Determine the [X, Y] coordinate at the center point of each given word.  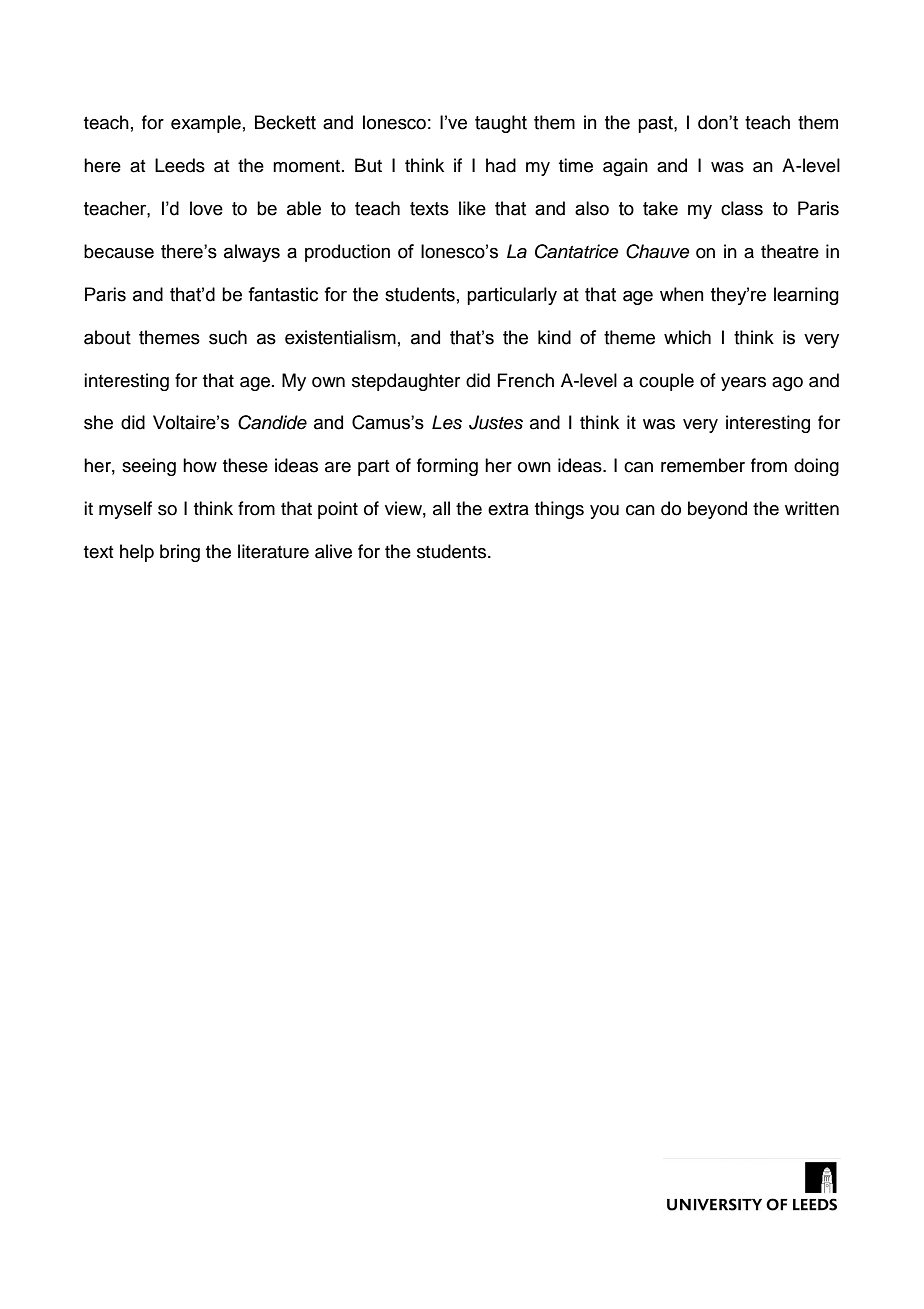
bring [180, 553]
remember [703, 465]
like [472, 208]
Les [447, 422]
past [656, 124]
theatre [790, 251]
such [228, 337]
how [200, 465]
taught [501, 124]
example [206, 124]
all [441, 508]
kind [554, 337]
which [687, 337]
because [119, 251]
